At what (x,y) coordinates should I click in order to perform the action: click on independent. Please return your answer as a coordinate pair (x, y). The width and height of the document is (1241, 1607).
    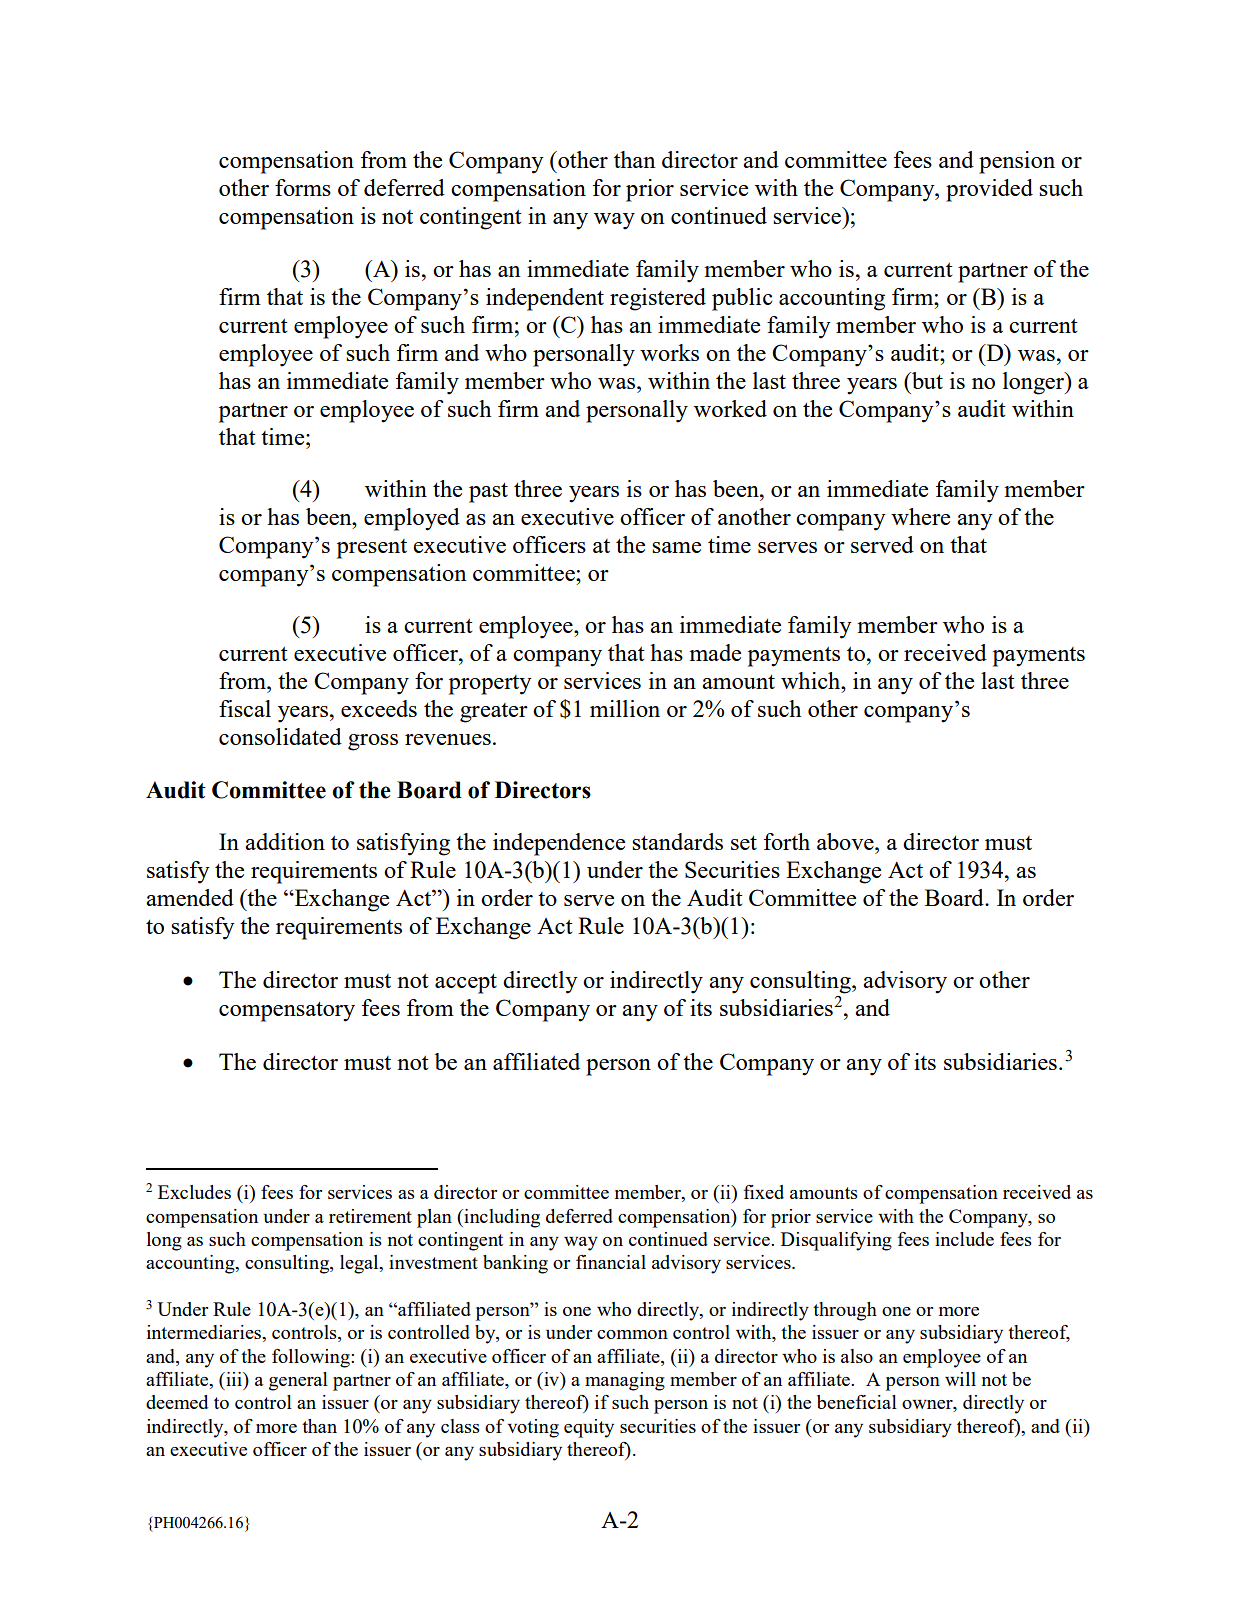
    Looking at the image, I should click on (545, 299).
